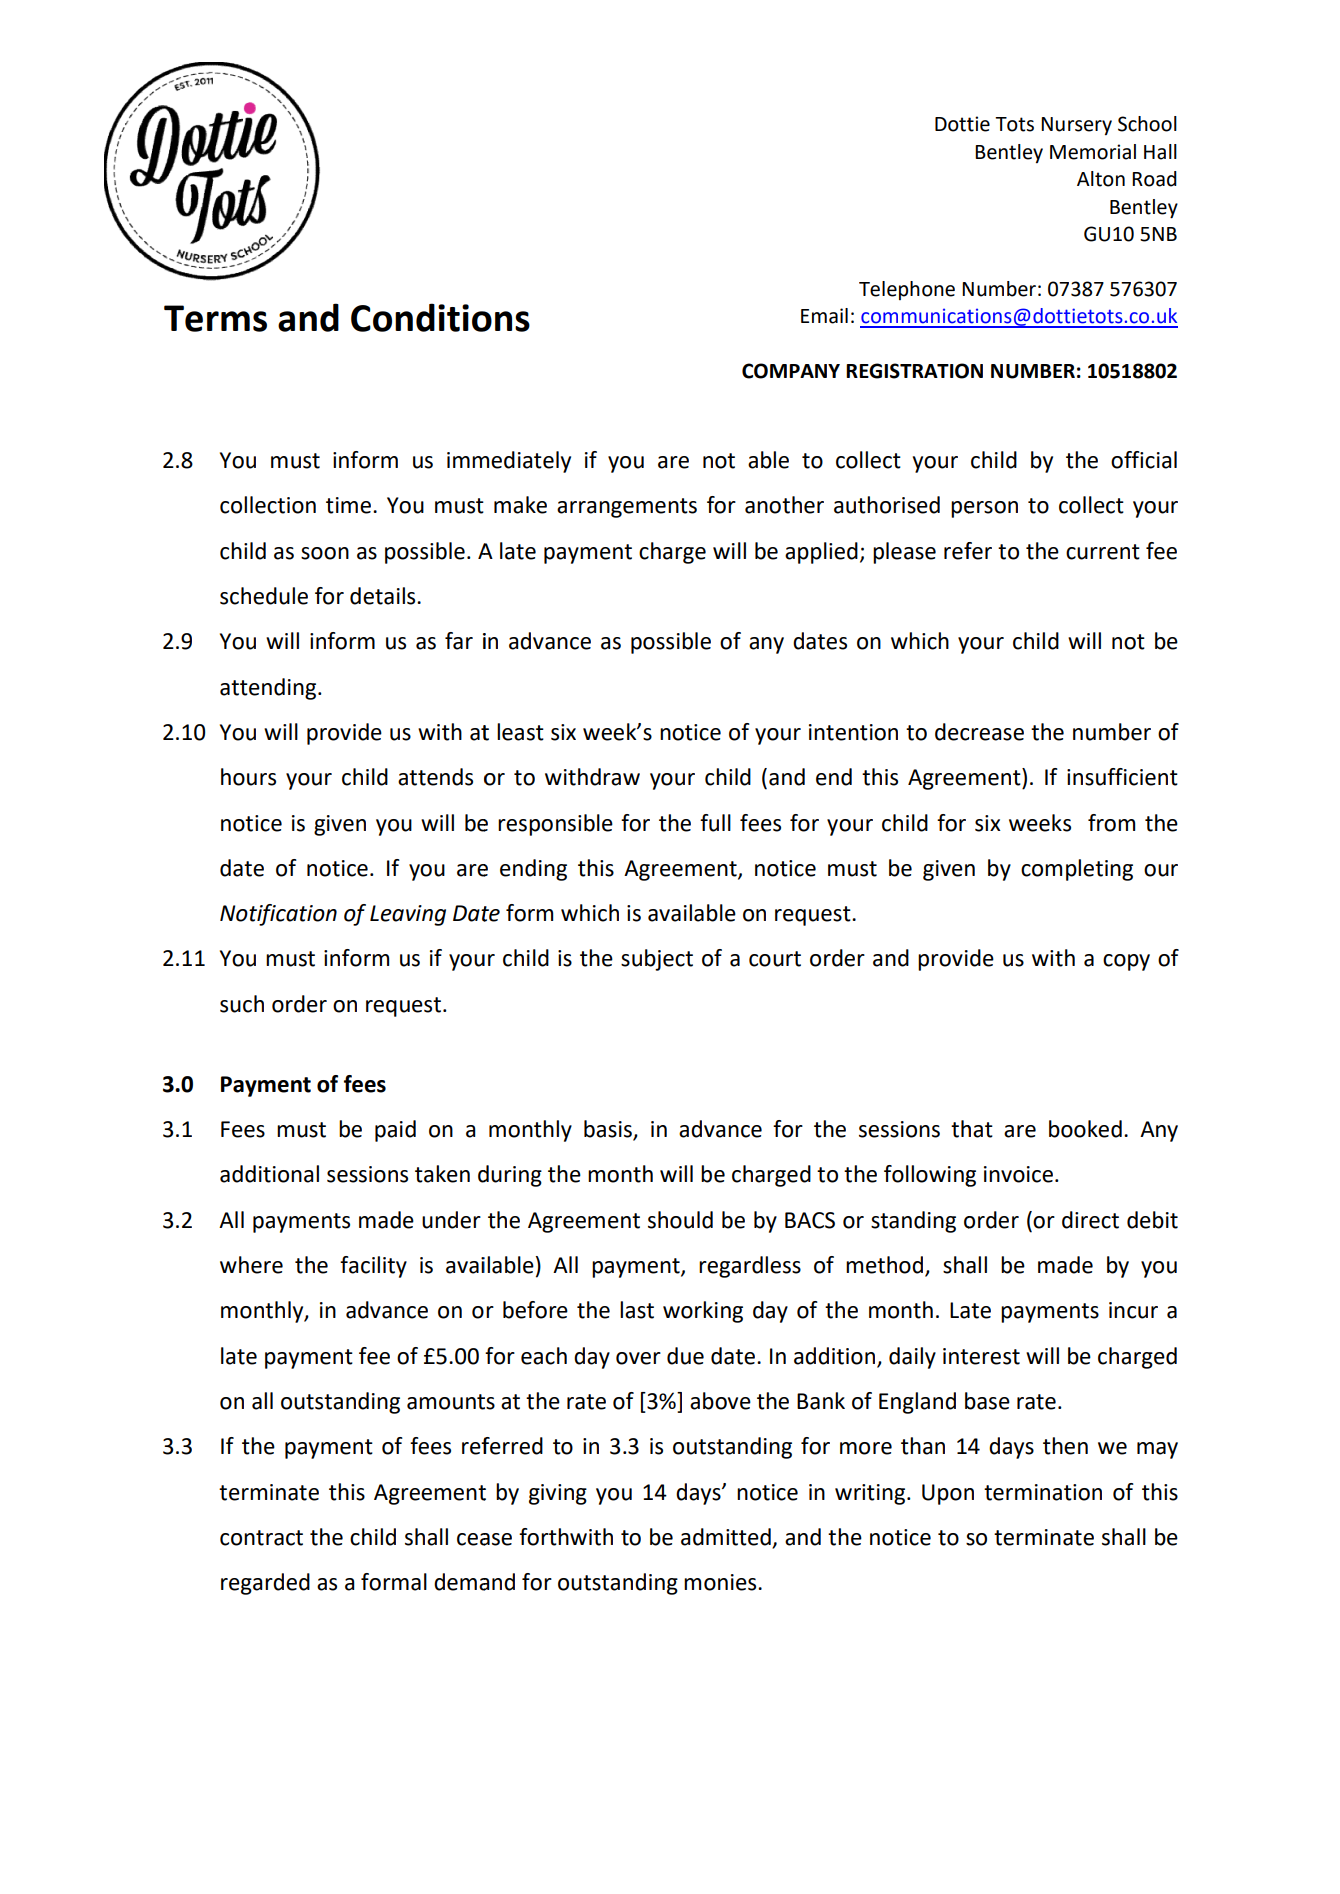 Image resolution: width=1340 pixels, height=1894 pixels. Describe the element at coordinates (1093, 152) in the screenshot. I see `Memorial` at that location.
